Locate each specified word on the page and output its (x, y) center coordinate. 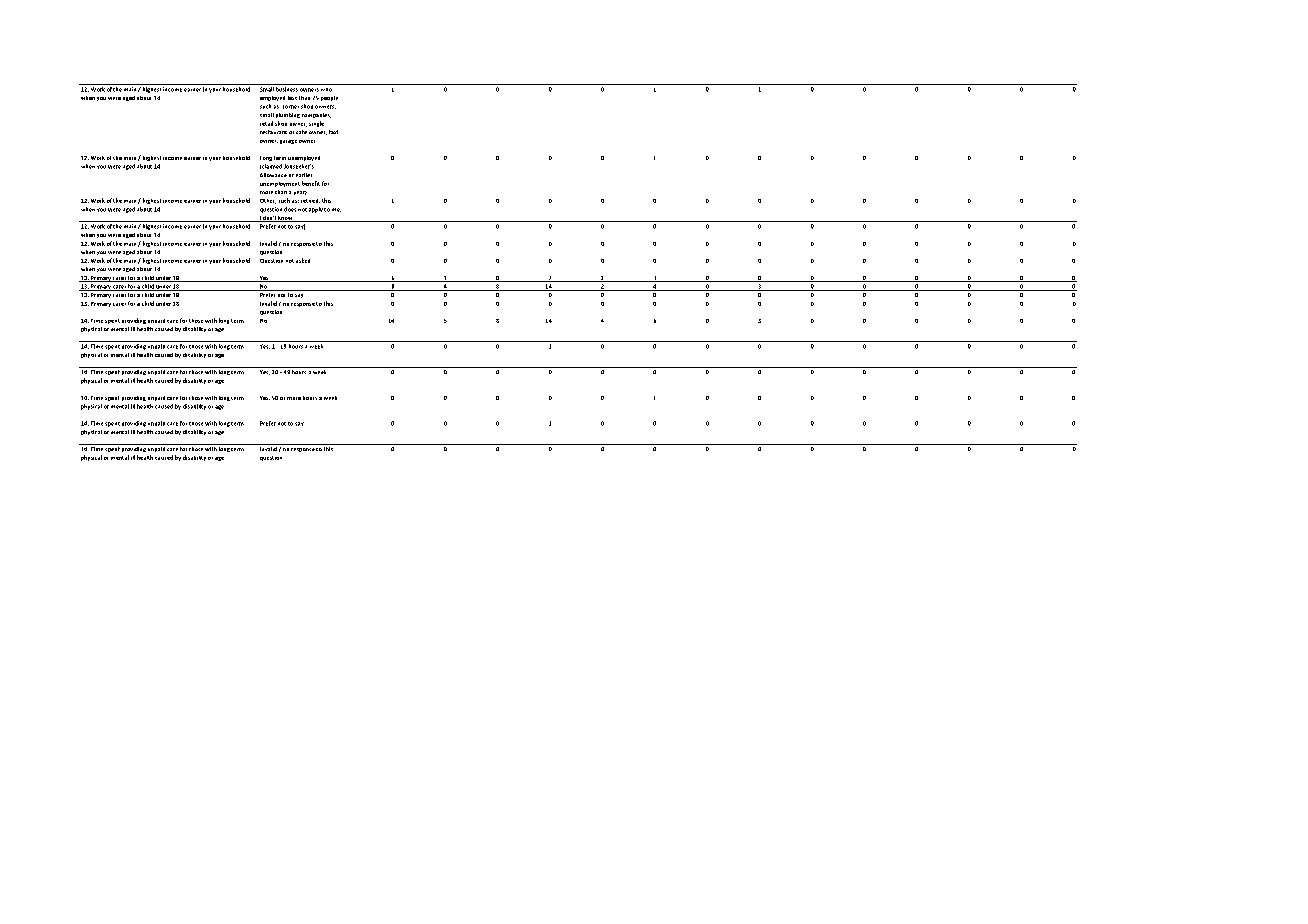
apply (316, 210)
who (326, 88)
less (292, 98)
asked (303, 260)
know (286, 219)
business (286, 88)
